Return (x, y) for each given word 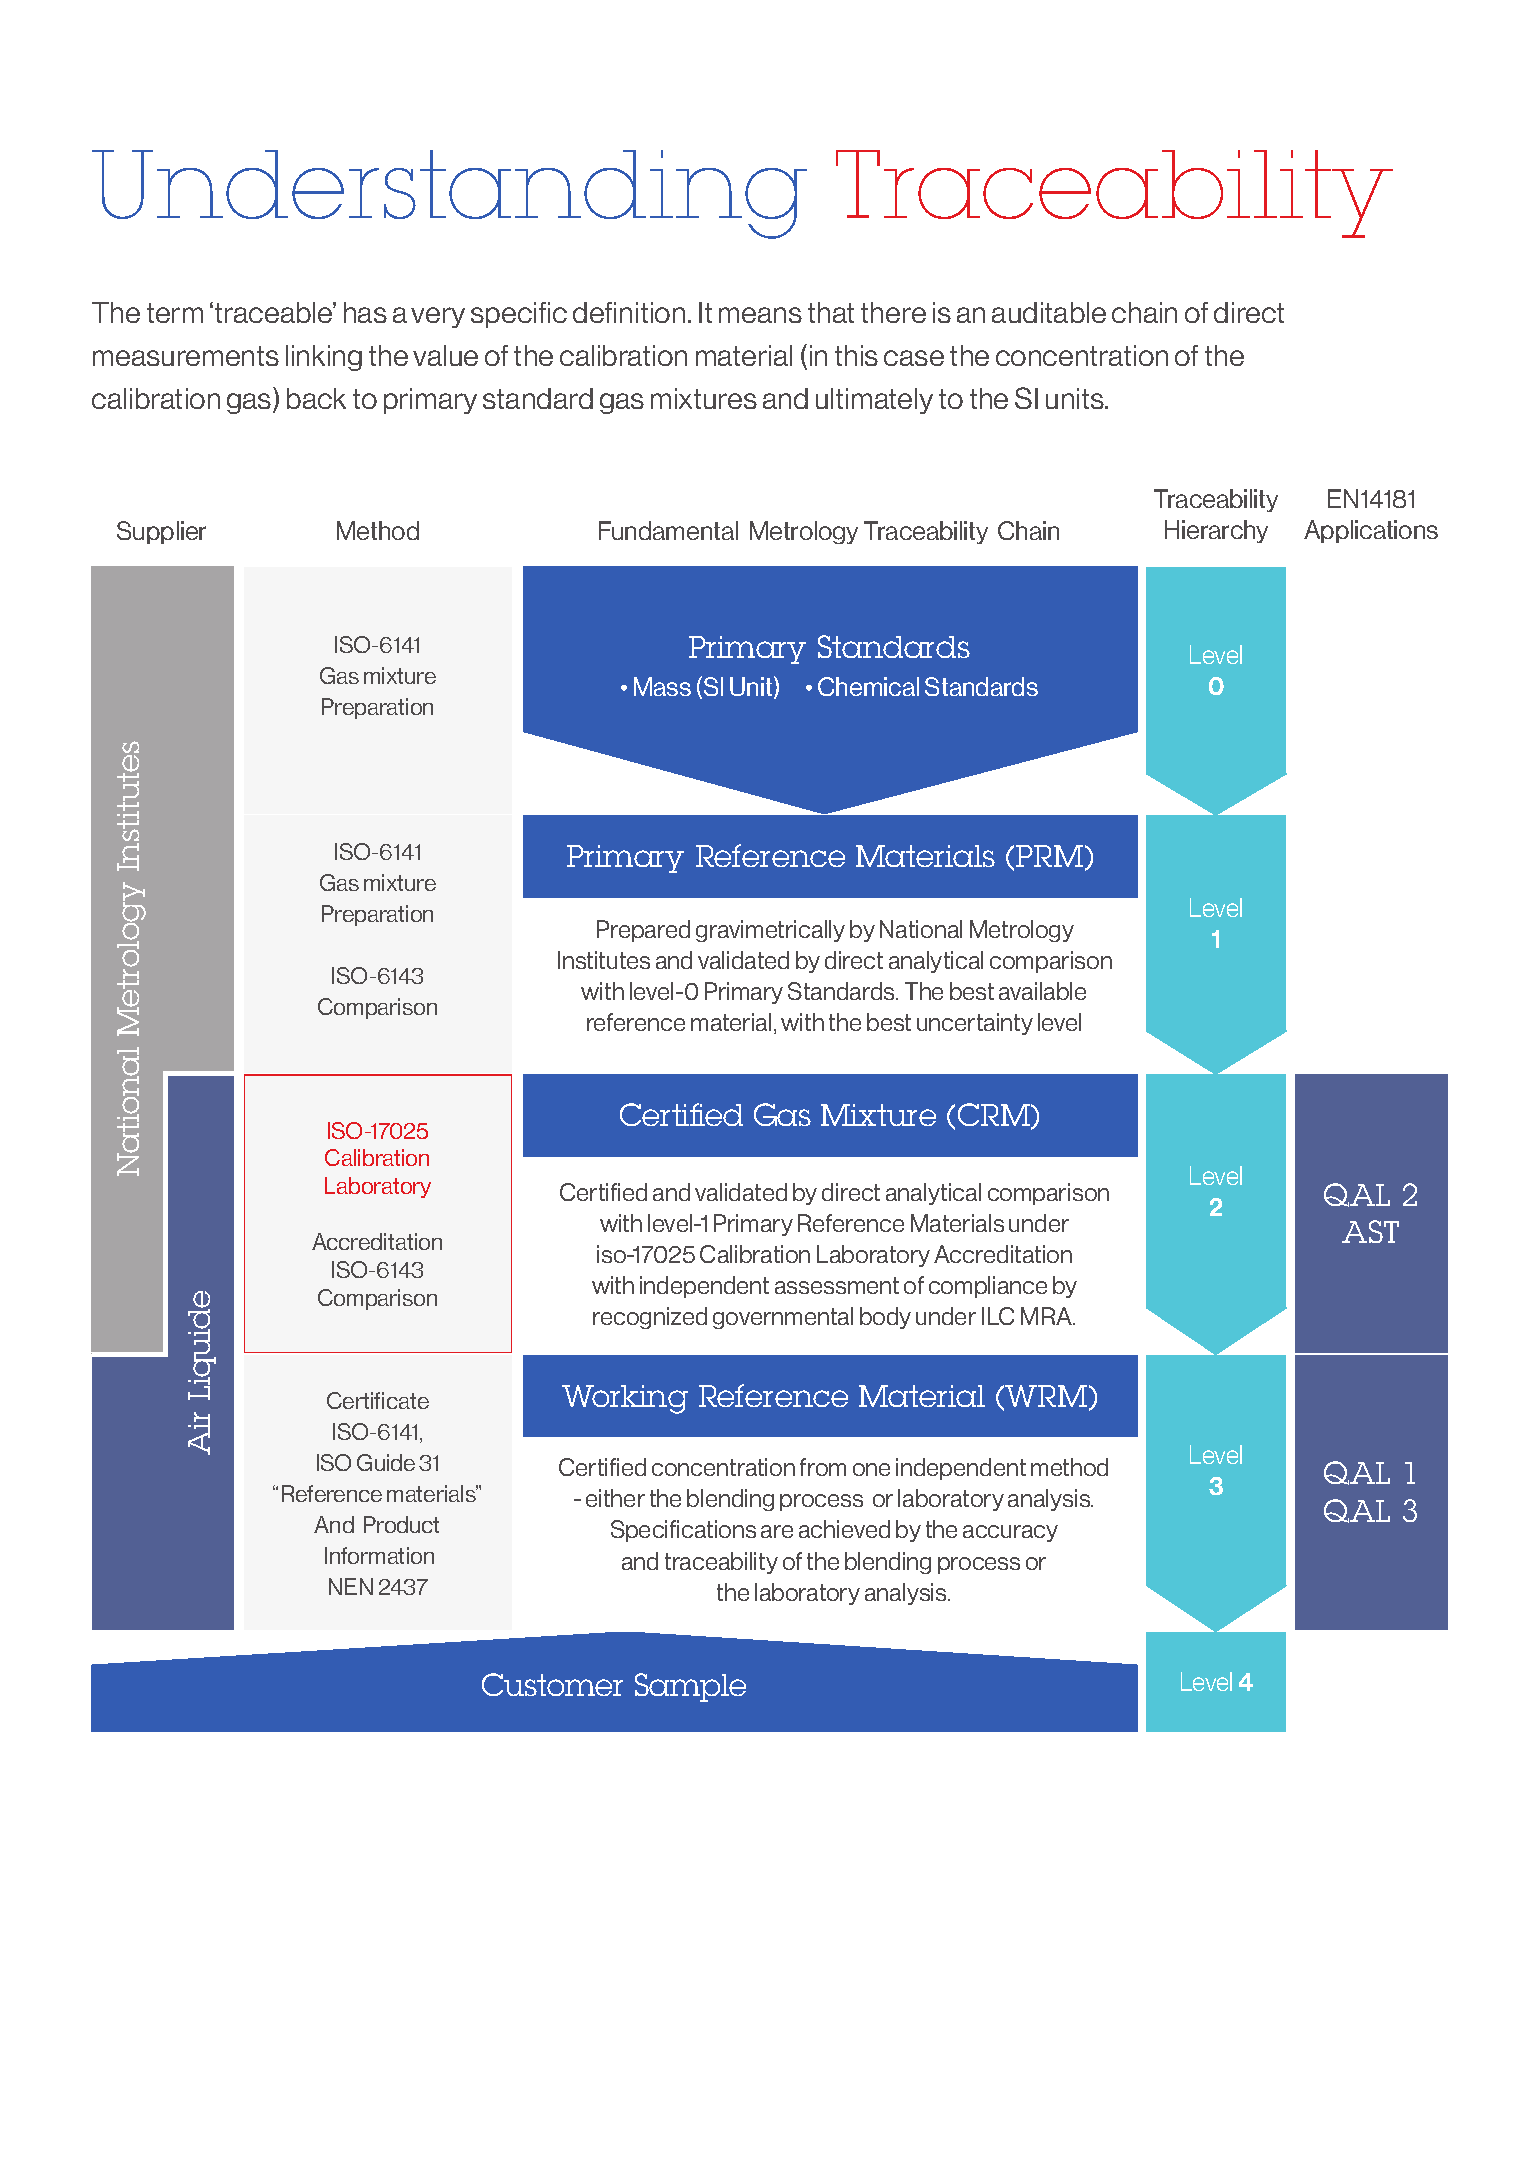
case (914, 358)
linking (324, 358)
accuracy (1010, 1533)
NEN (351, 1586)
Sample (690, 1687)
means (760, 315)
